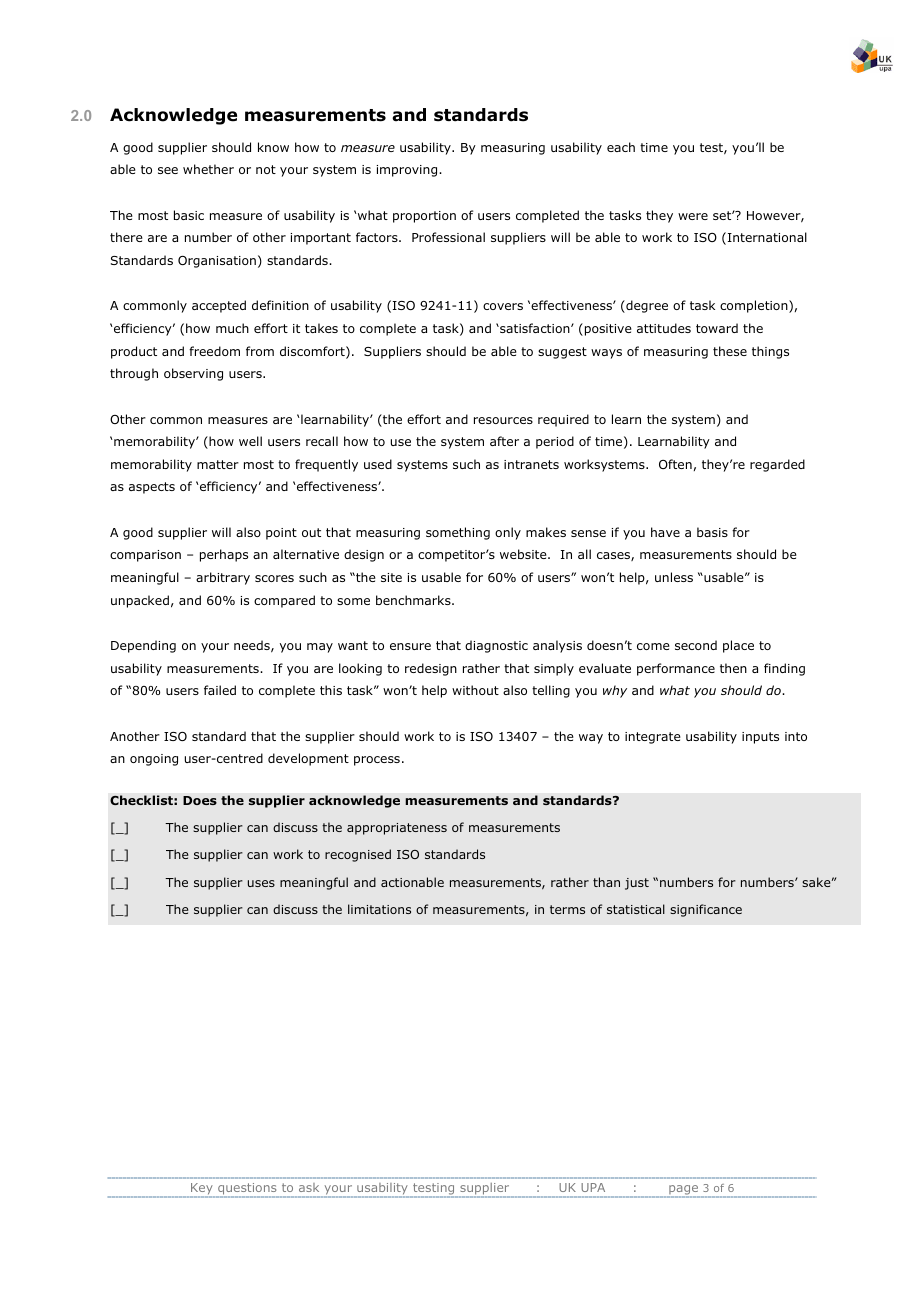 The width and height of the screenshot is (924, 1308). What do you see at coordinates (675, 464) in the screenshot?
I see `Often` at bounding box center [675, 464].
